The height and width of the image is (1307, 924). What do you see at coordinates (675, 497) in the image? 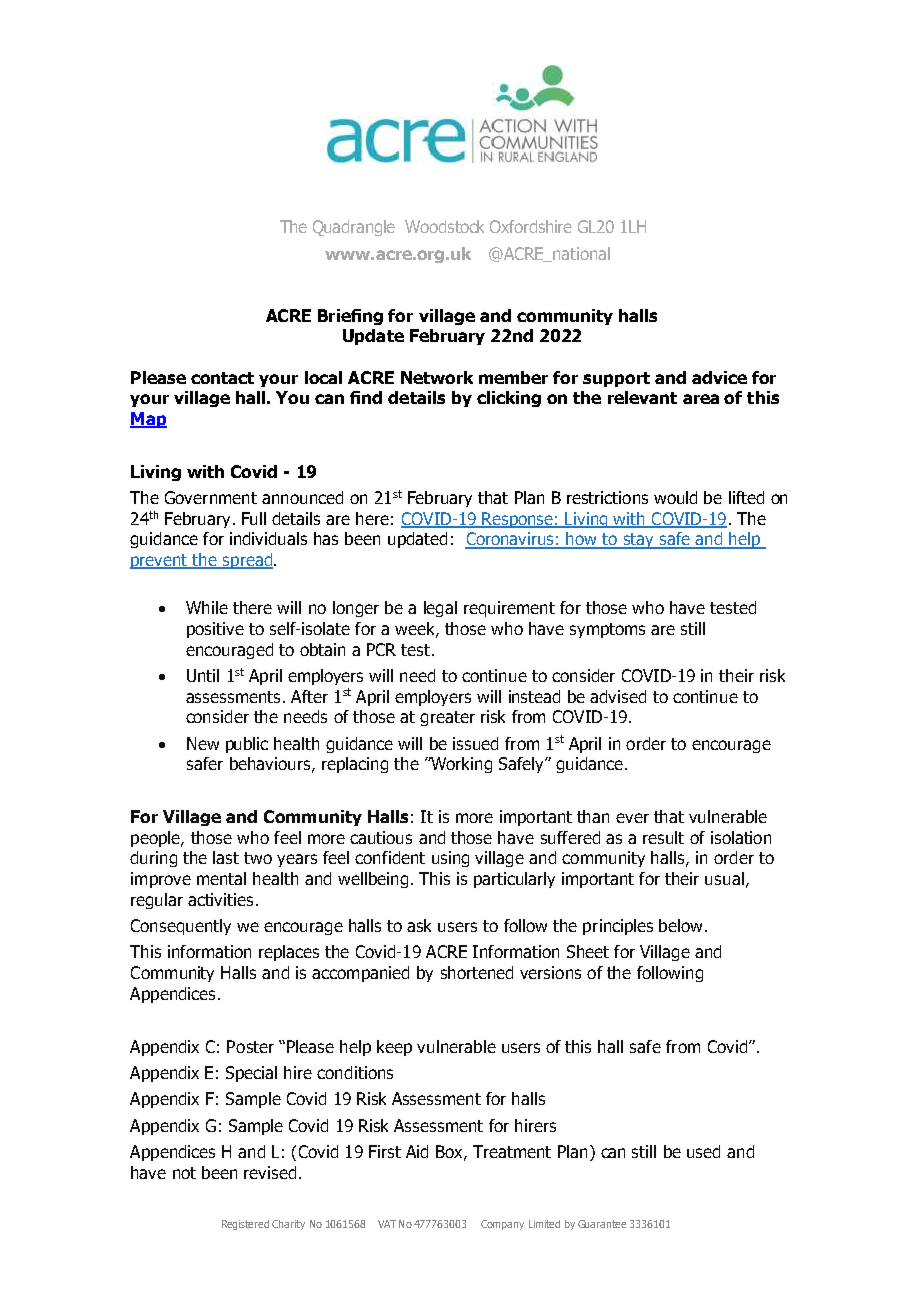
I see `would` at bounding box center [675, 497].
